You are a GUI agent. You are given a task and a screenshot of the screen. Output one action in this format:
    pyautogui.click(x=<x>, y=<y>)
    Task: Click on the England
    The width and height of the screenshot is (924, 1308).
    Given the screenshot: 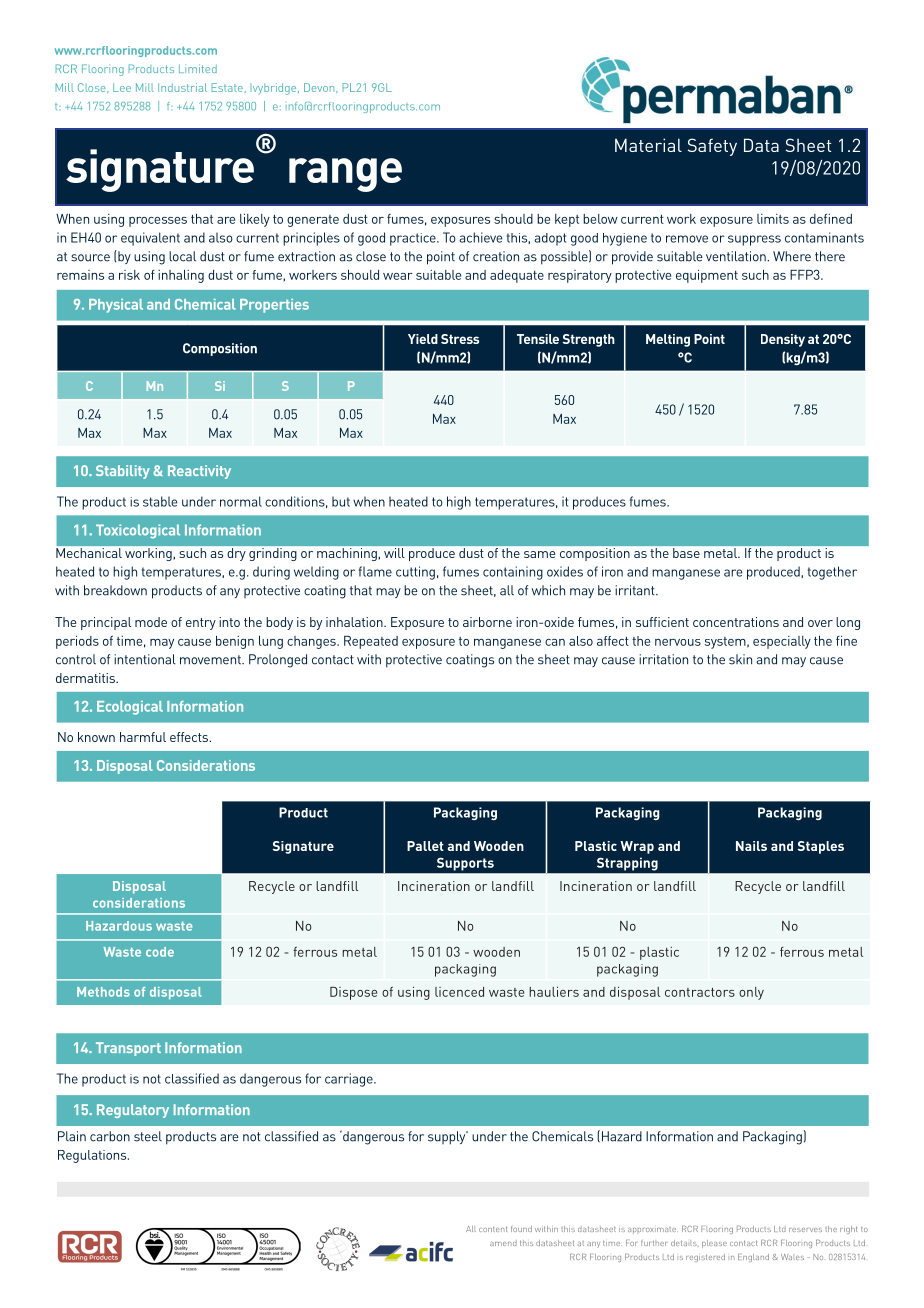 What is the action you would take?
    pyautogui.click(x=753, y=1258)
